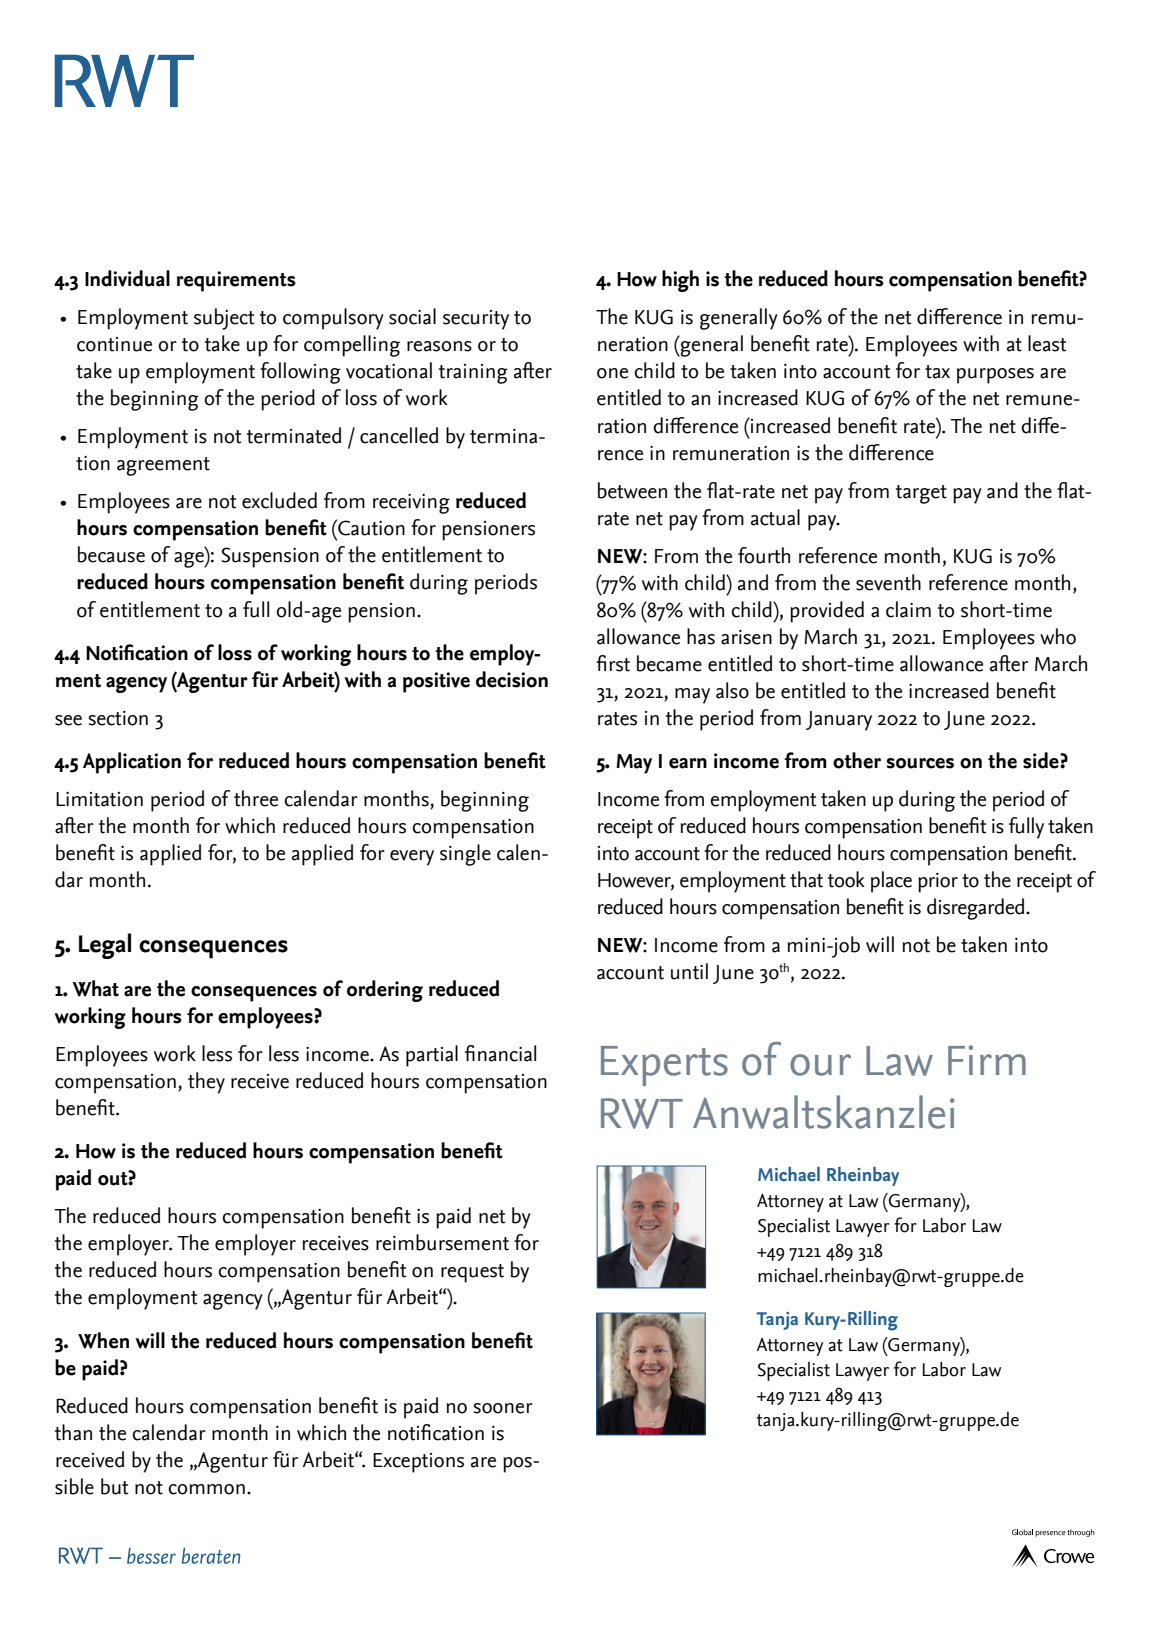  I want to click on tax, so click(937, 372).
